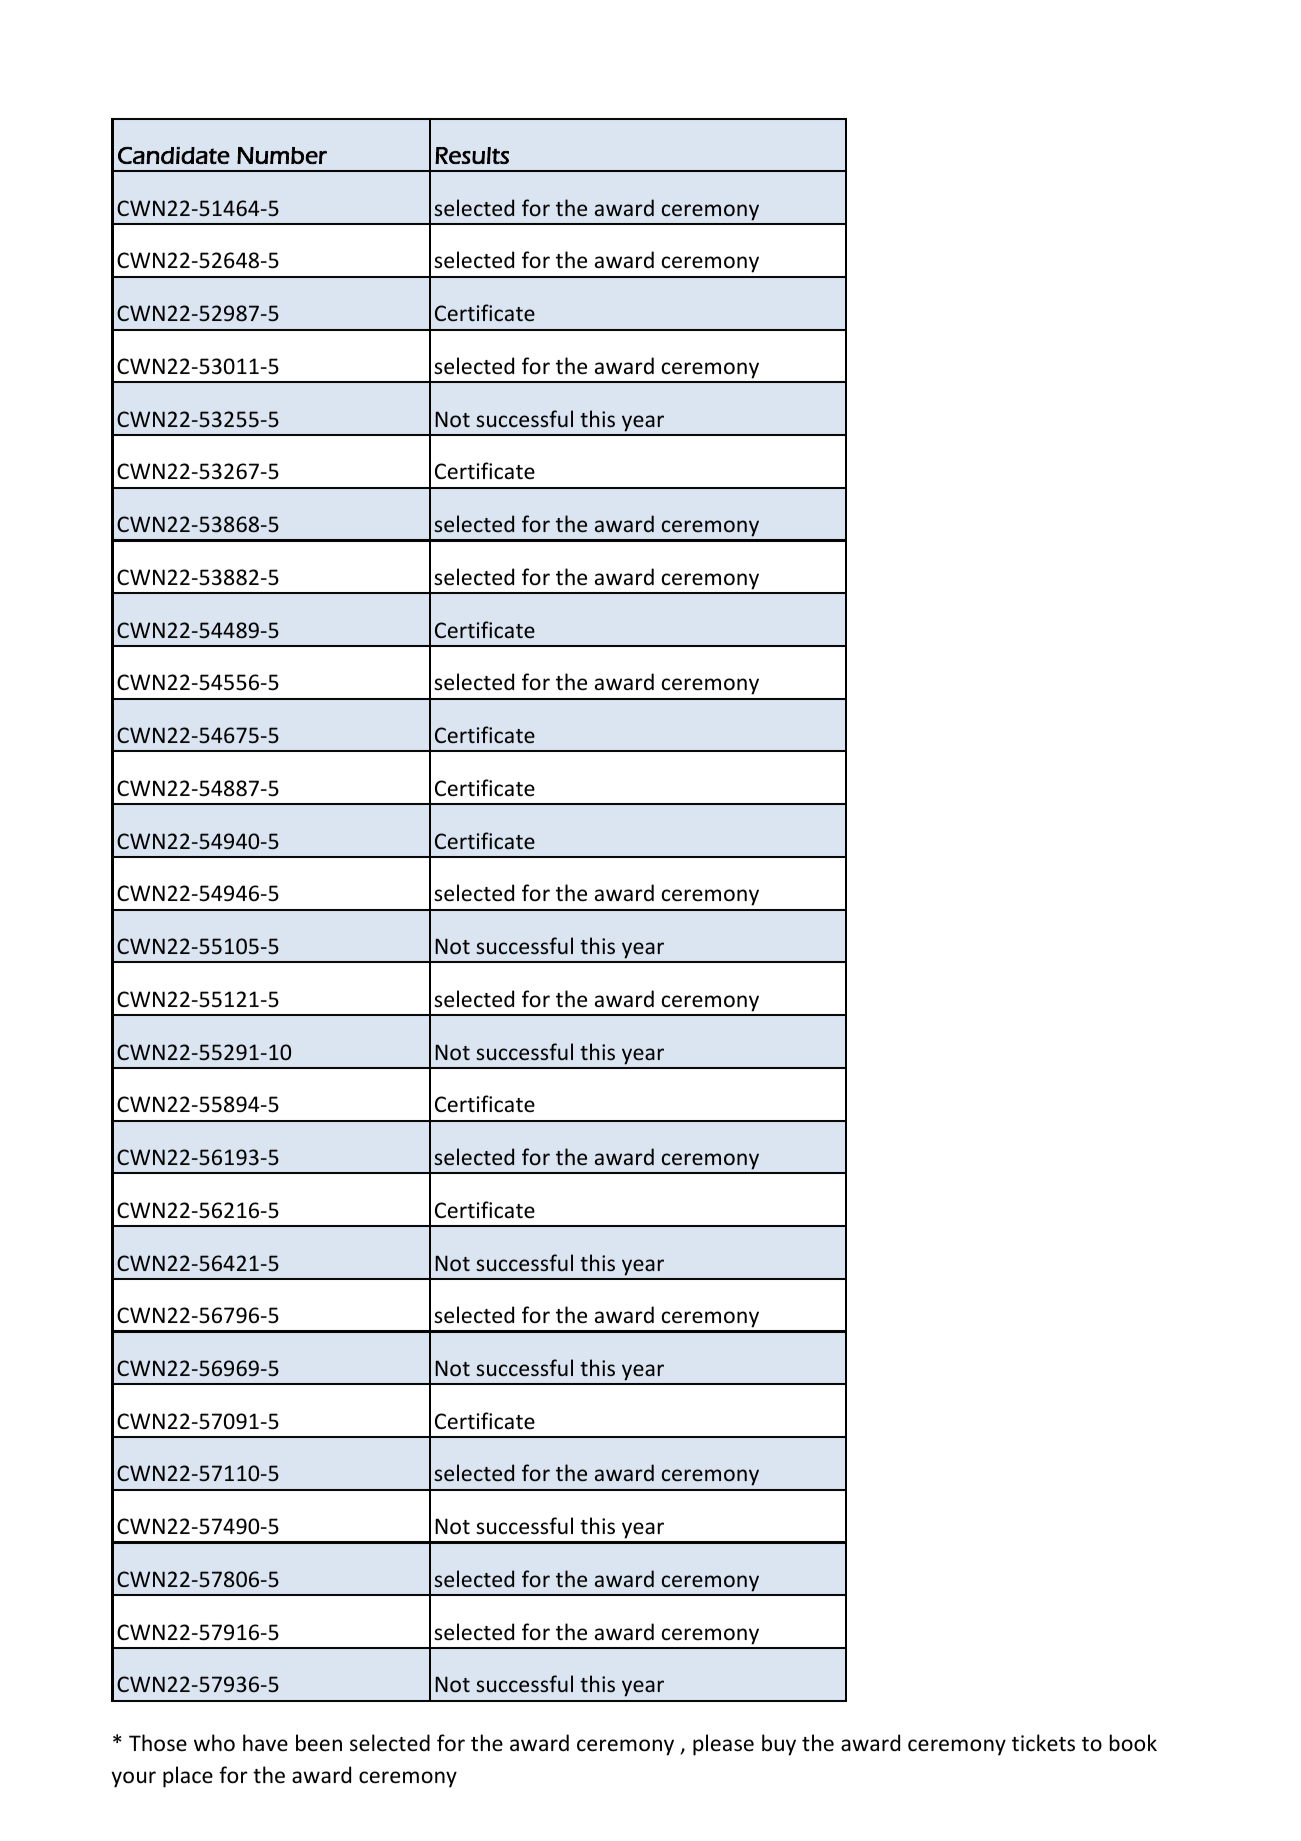  Describe the element at coordinates (282, 155) in the screenshot. I see `Number` at that location.
